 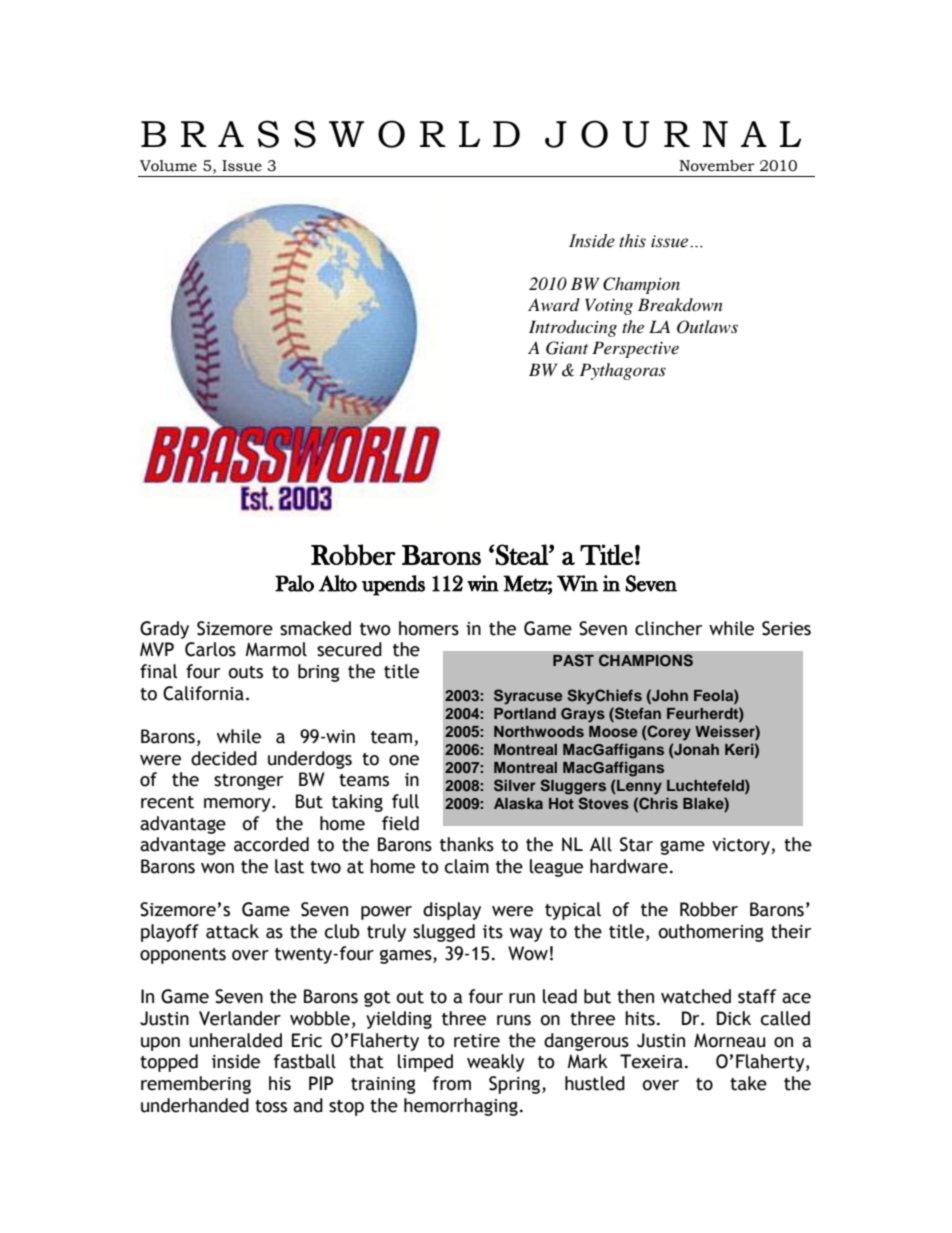 What do you see at coordinates (224, 758) in the screenshot?
I see `decided` at bounding box center [224, 758].
